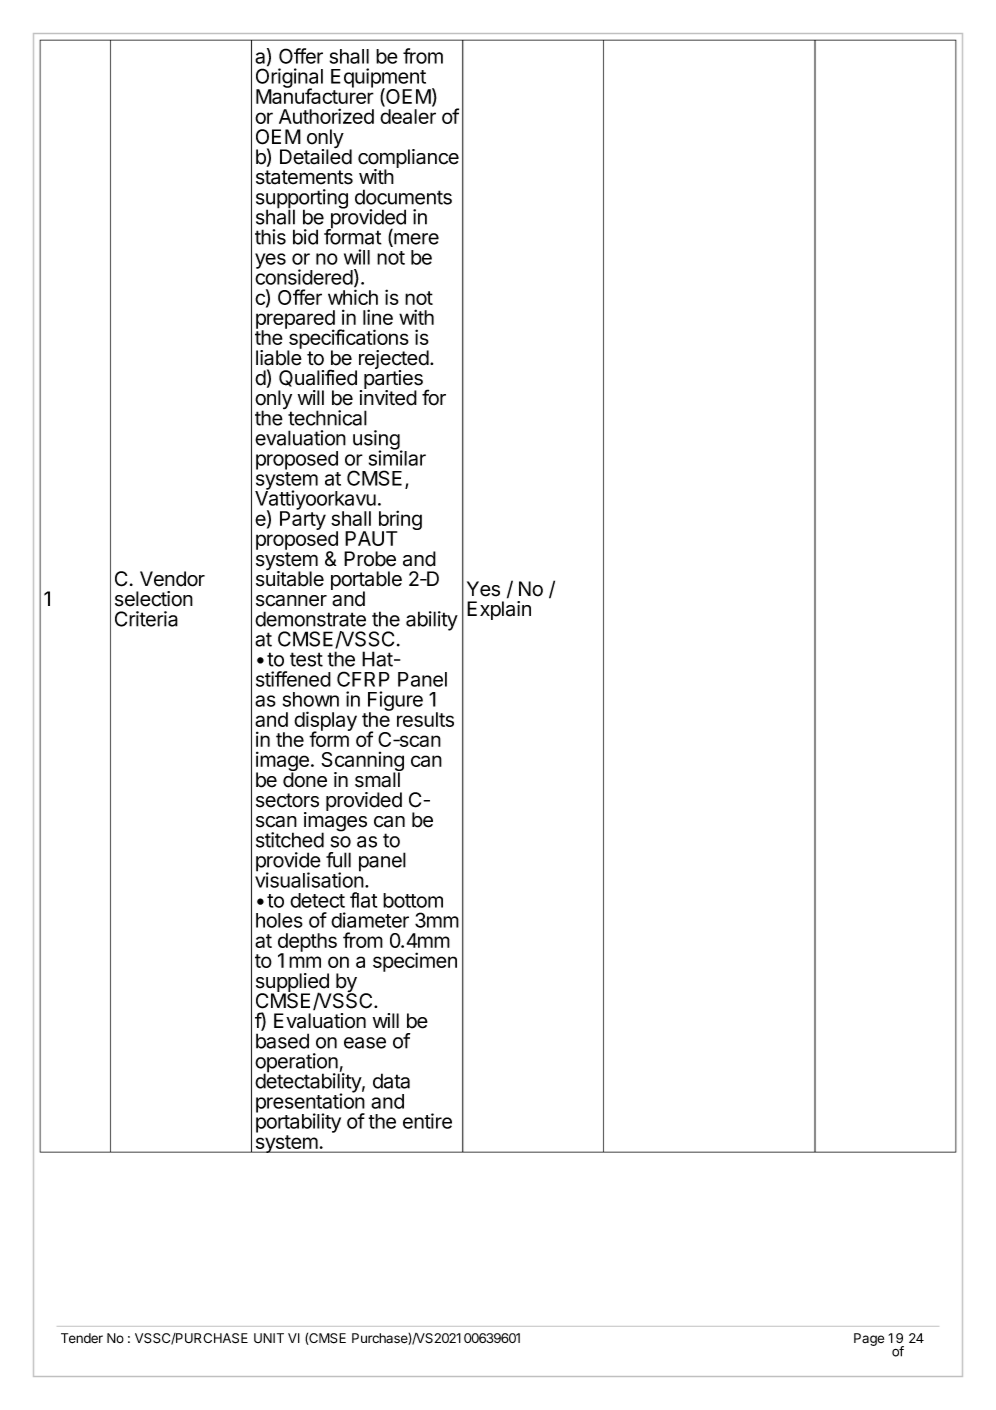 Image resolution: width=996 pixels, height=1410 pixels. What do you see at coordinates (289, 78) in the screenshot?
I see `Original` at bounding box center [289, 78].
